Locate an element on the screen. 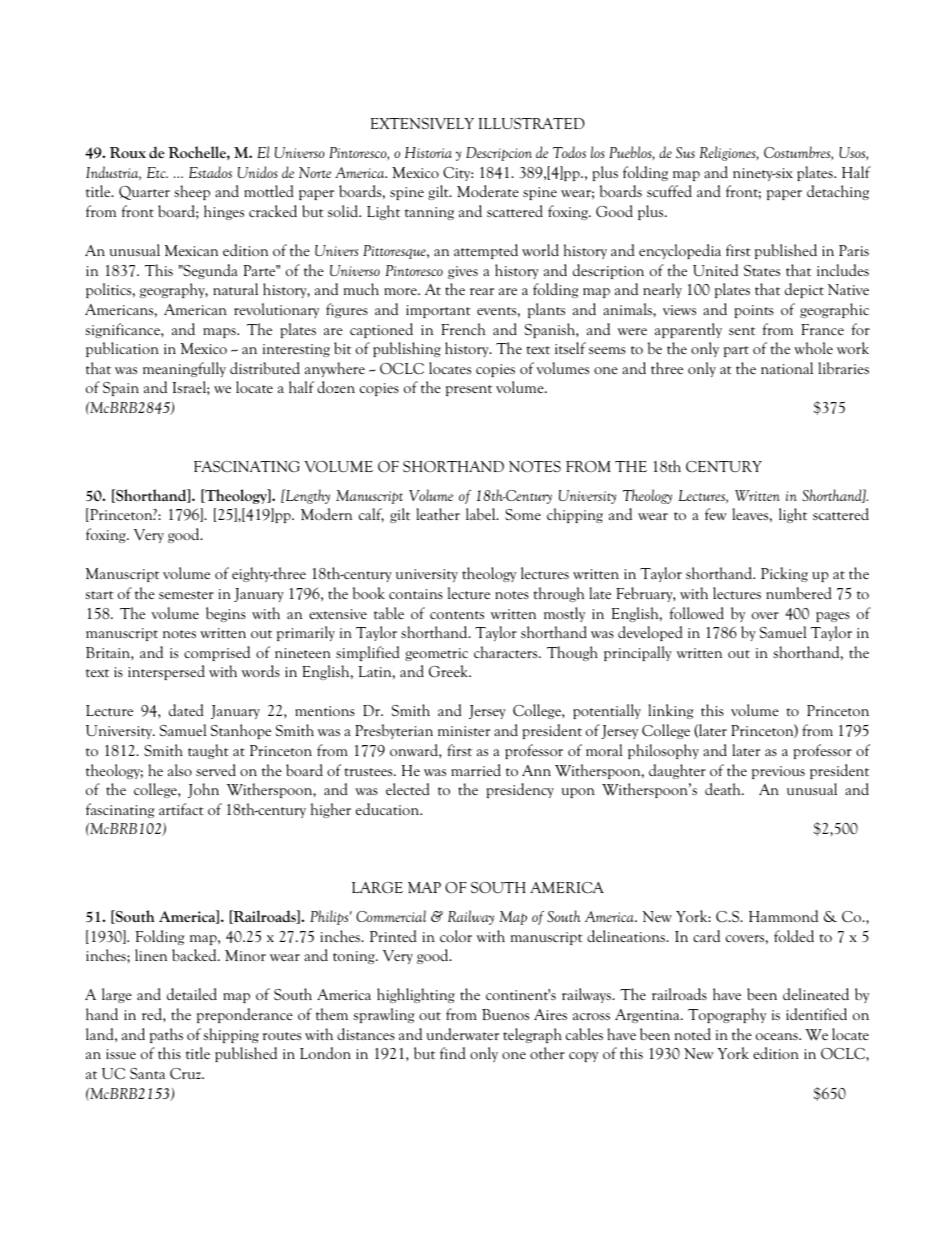  presidency is located at coordinates (520, 790).
